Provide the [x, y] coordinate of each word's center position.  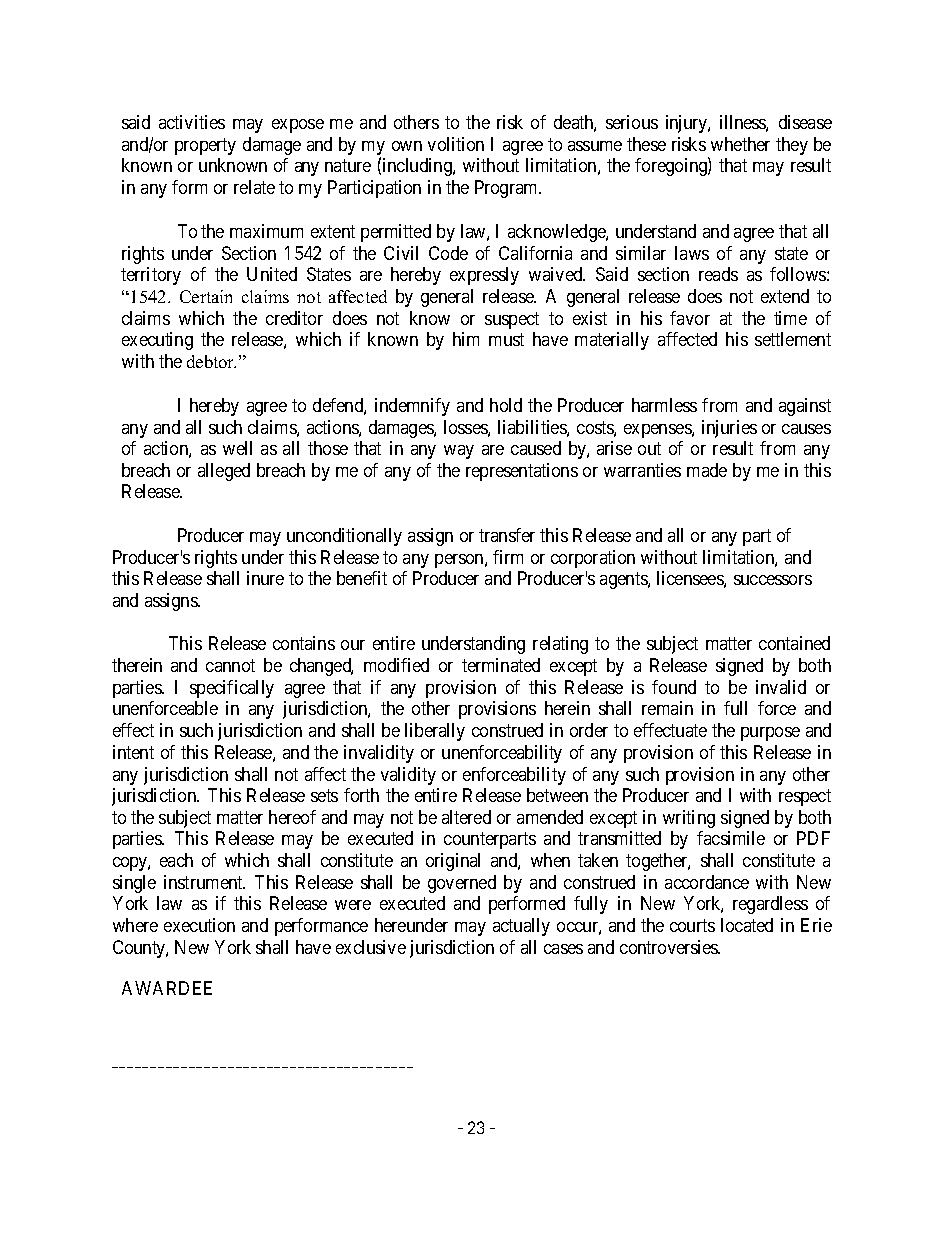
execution [199, 925]
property [205, 146]
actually [521, 927]
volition [456, 144]
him [466, 339]
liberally [435, 732]
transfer [507, 535]
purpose [770, 734]
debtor [211, 361]
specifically [232, 689]
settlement [793, 339]
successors [773, 580]
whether [740, 144]
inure [265, 578]
